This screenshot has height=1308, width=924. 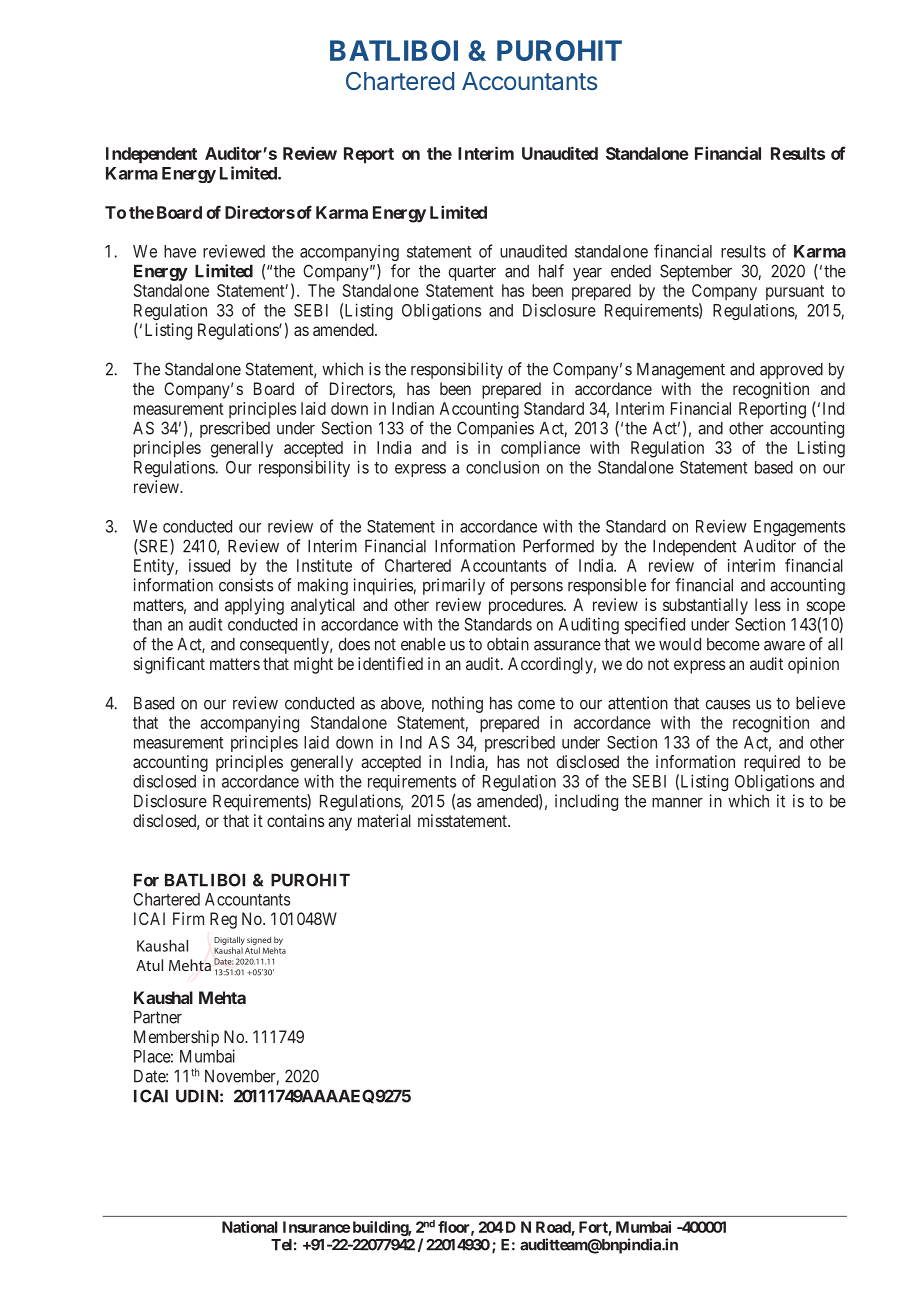 What do you see at coordinates (250, 1227) in the screenshot?
I see `National` at bounding box center [250, 1227].
